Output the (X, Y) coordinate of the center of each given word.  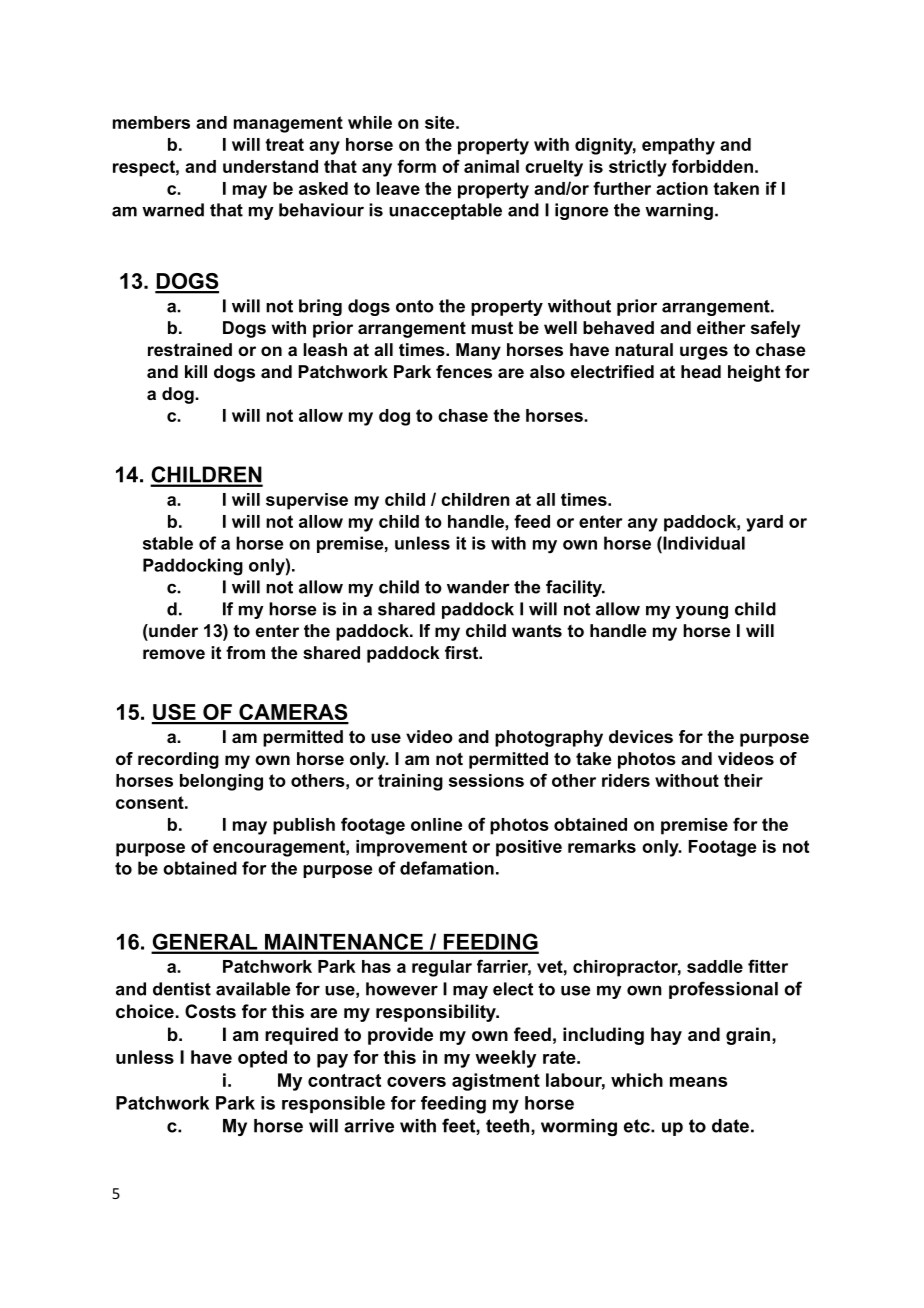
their (743, 780)
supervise (307, 501)
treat (284, 144)
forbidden (712, 166)
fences (464, 371)
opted (262, 1059)
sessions (486, 780)
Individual (703, 543)
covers (416, 1082)
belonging (221, 782)
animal (491, 166)
